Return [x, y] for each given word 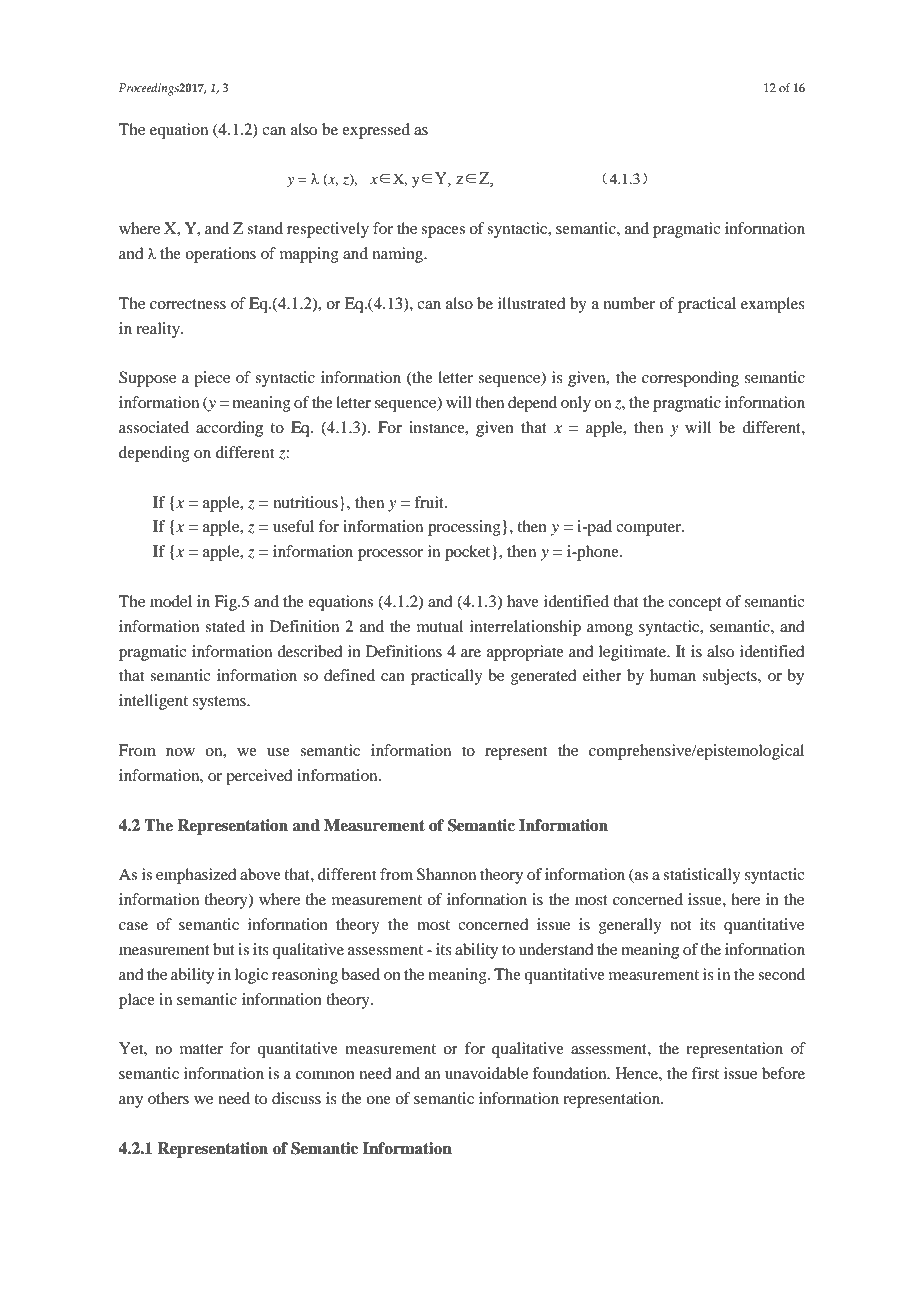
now [180, 752]
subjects [730, 677]
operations [220, 255]
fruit [430, 502]
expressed [376, 131]
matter [201, 1049]
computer [650, 529]
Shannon [446, 874]
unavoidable [486, 1073]
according [229, 429]
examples [773, 305]
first [705, 1073]
